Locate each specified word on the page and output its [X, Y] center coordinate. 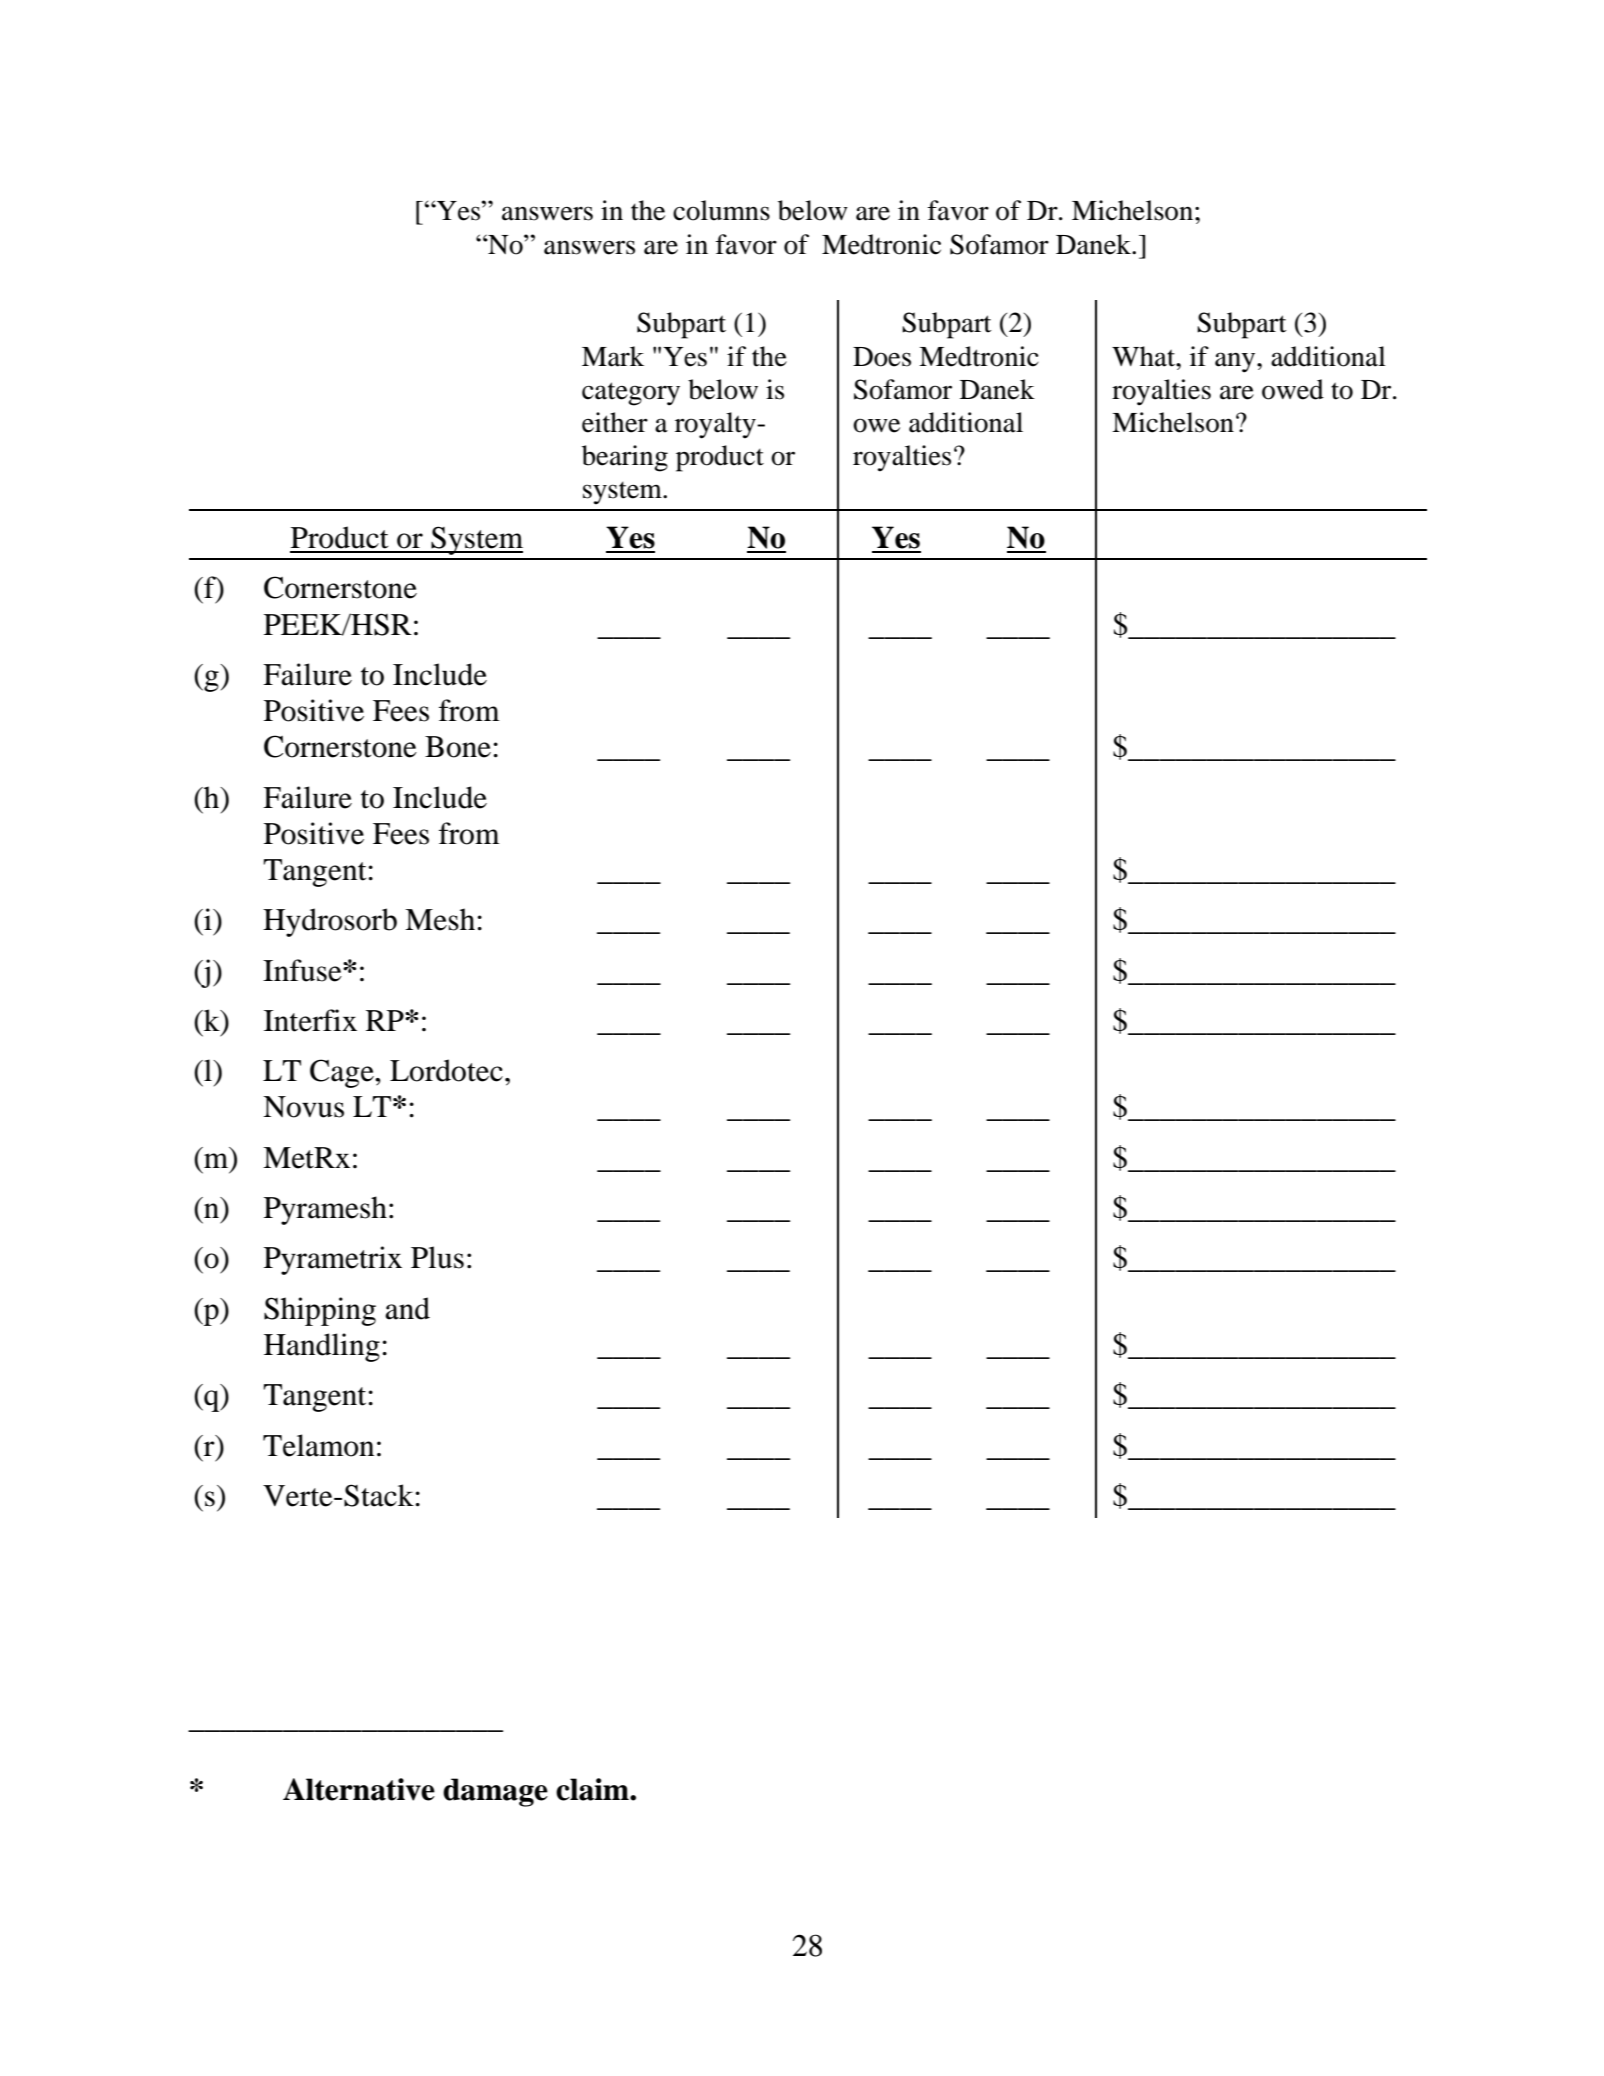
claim [593, 1789]
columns [721, 210]
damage [495, 1792]
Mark [613, 356]
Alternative [359, 1789]
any [1236, 362]
